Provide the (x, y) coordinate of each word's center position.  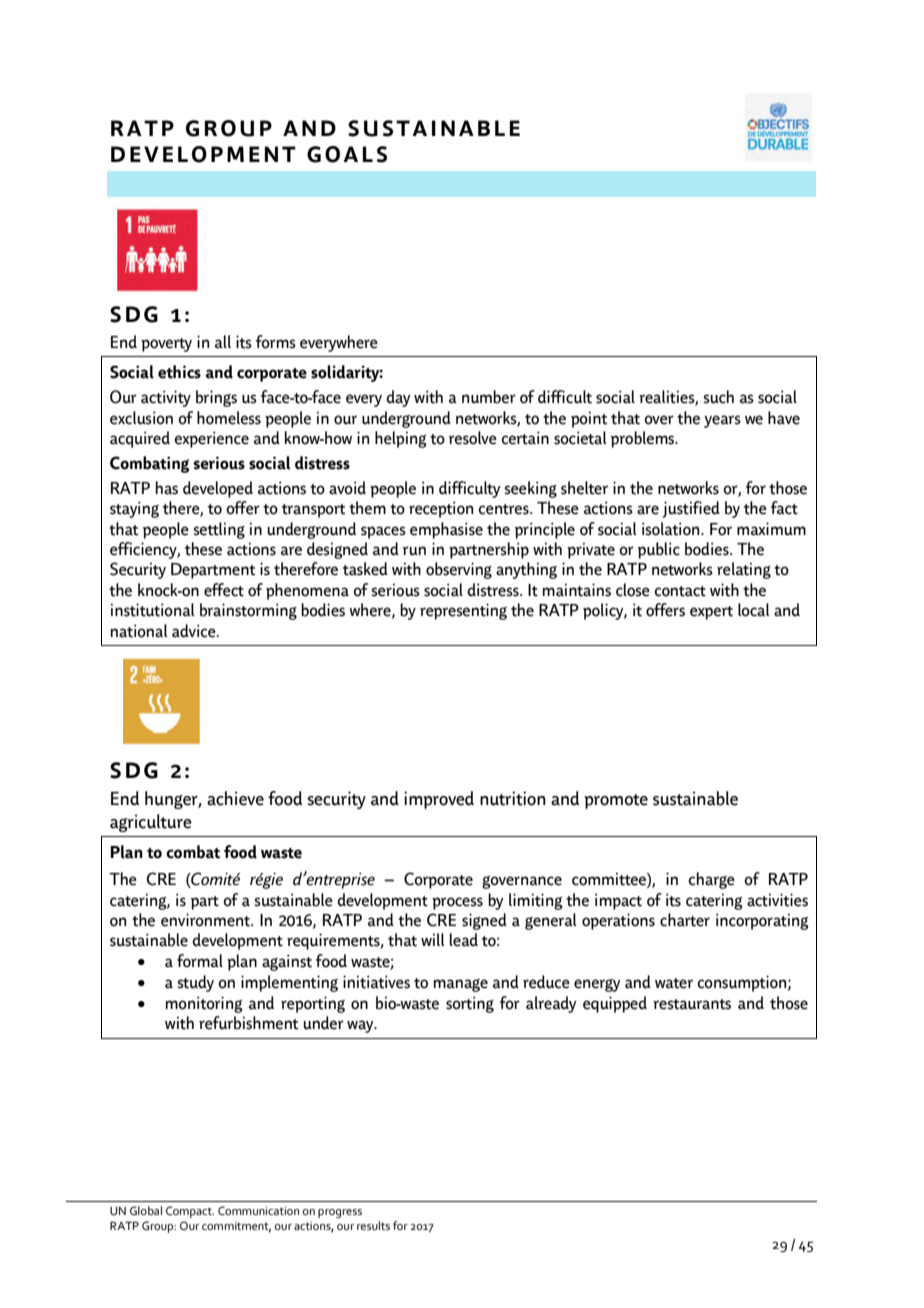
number (489, 397)
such (718, 397)
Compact (190, 1212)
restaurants (692, 1004)
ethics (179, 372)
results (373, 1225)
